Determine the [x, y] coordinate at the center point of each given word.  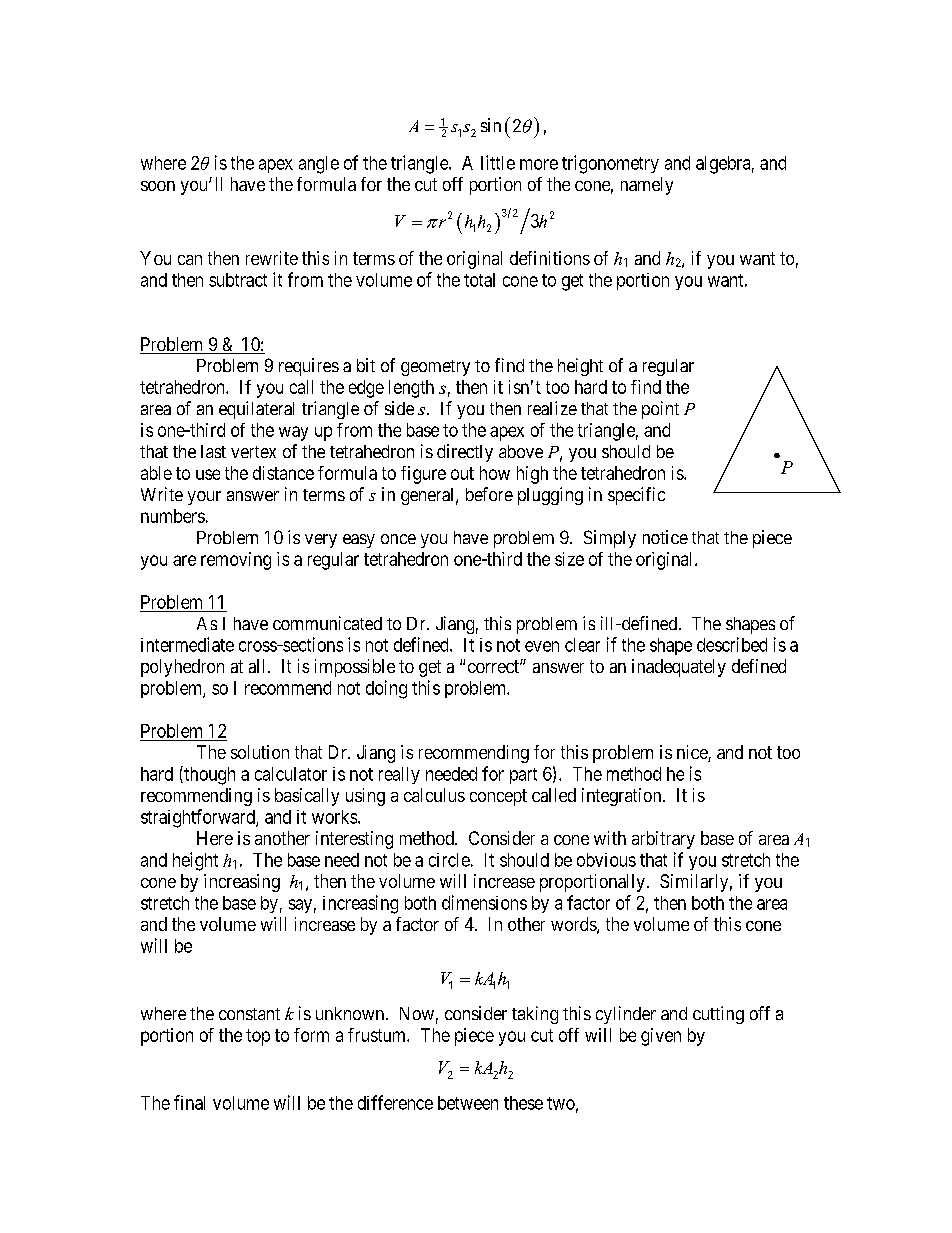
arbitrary [663, 840]
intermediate [187, 644]
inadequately [679, 668]
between [468, 1103]
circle [449, 860]
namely [647, 186]
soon [158, 186]
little [498, 162]
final [189, 1102]
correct [494, 666]
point [660, 410]
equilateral [256, 410]
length [411, 389]
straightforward [199, 818]
